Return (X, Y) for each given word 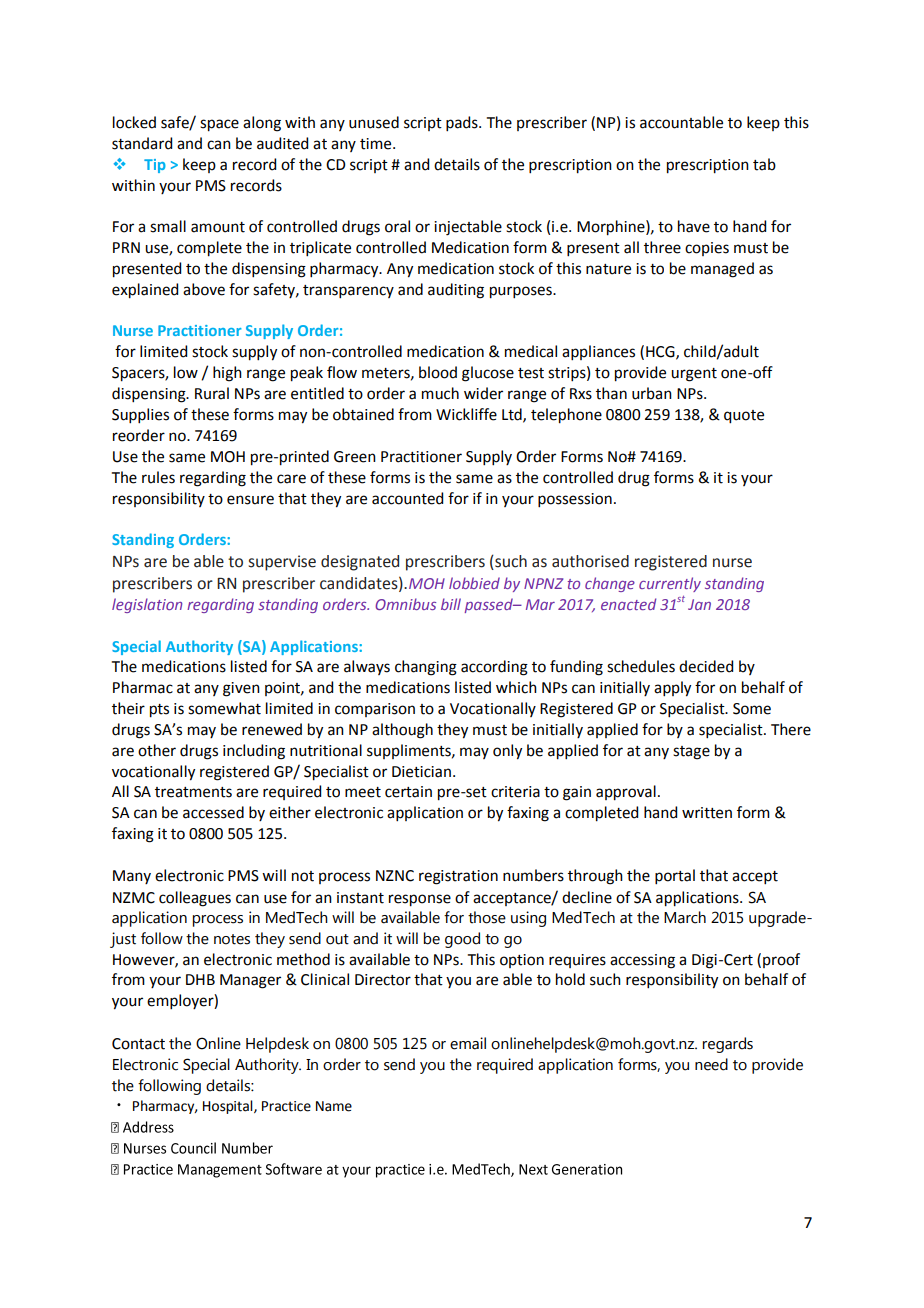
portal (675, 876)
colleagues (195, 899)
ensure (250, 500)
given (241, 689)
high (227, 374)
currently (670, 584)
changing (426, 668)
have (694, 226)
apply (672, 689)
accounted (407, 498)
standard (142, 143)
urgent (694, 375)
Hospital (229, 1107)
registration (458, 877)
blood (438, 372)
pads (463, 123)
